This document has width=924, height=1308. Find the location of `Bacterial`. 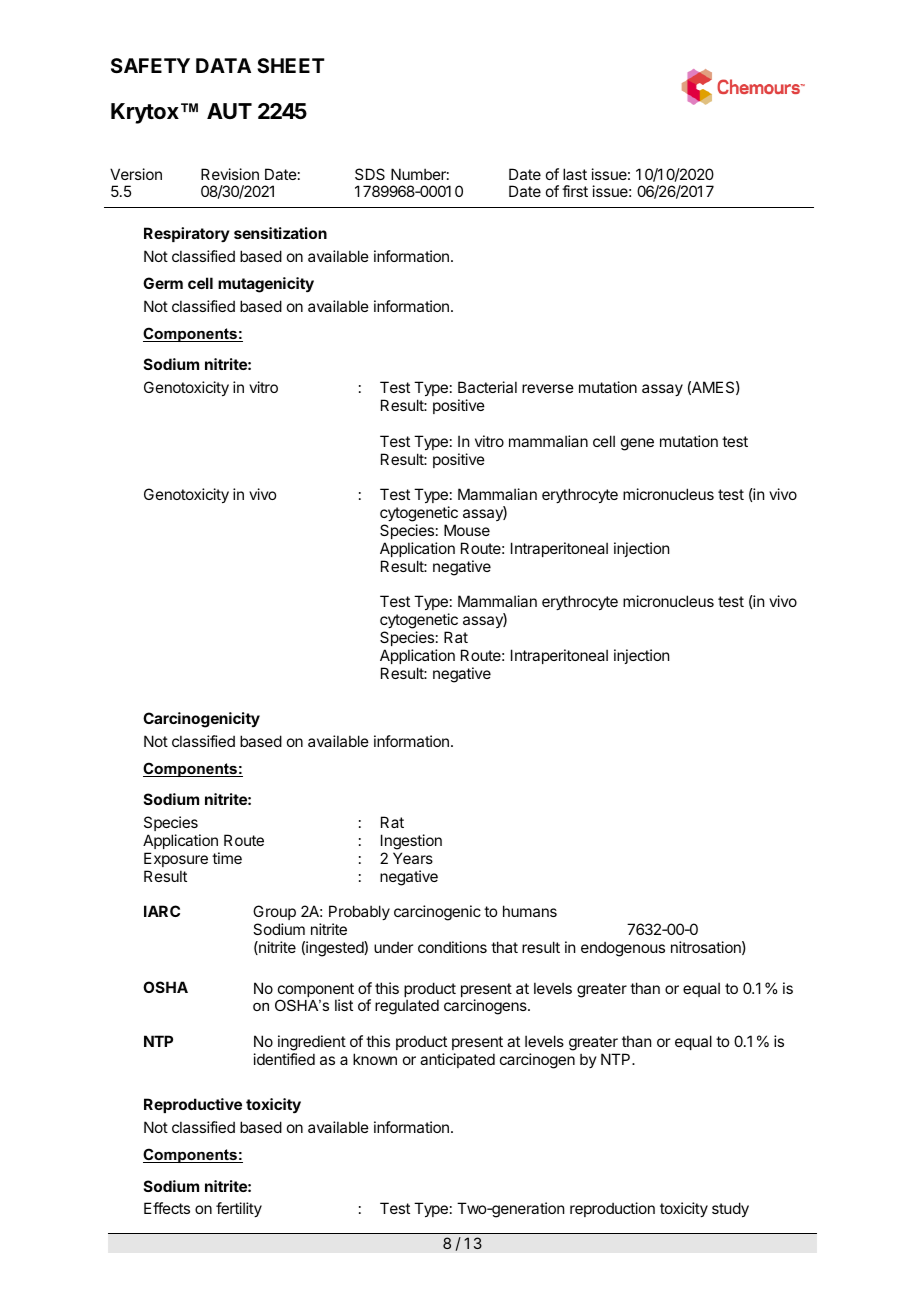

Bacterial is located at coordinates (487, 387).
